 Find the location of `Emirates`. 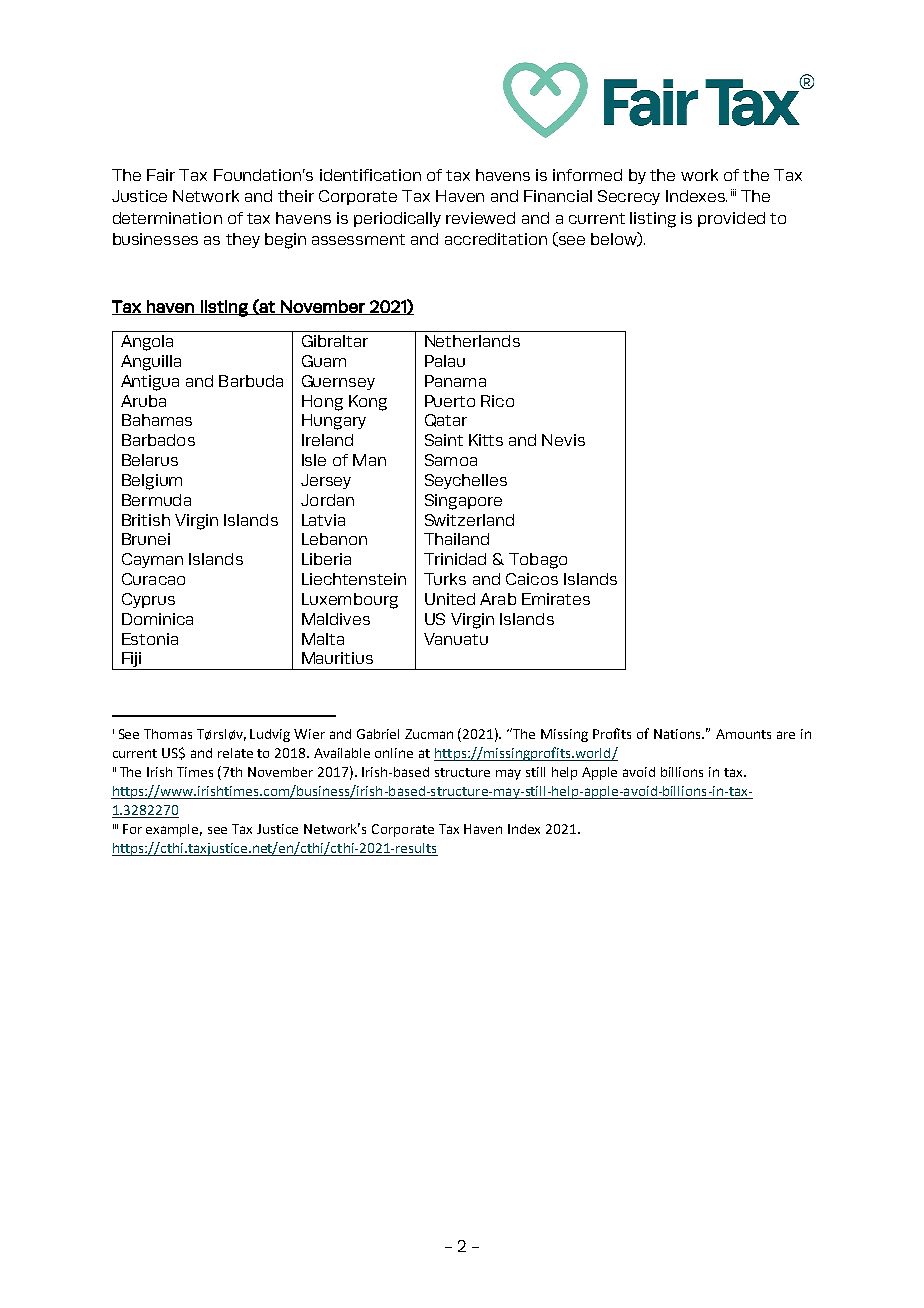

Emirates is located at coordinates (556, 599).
